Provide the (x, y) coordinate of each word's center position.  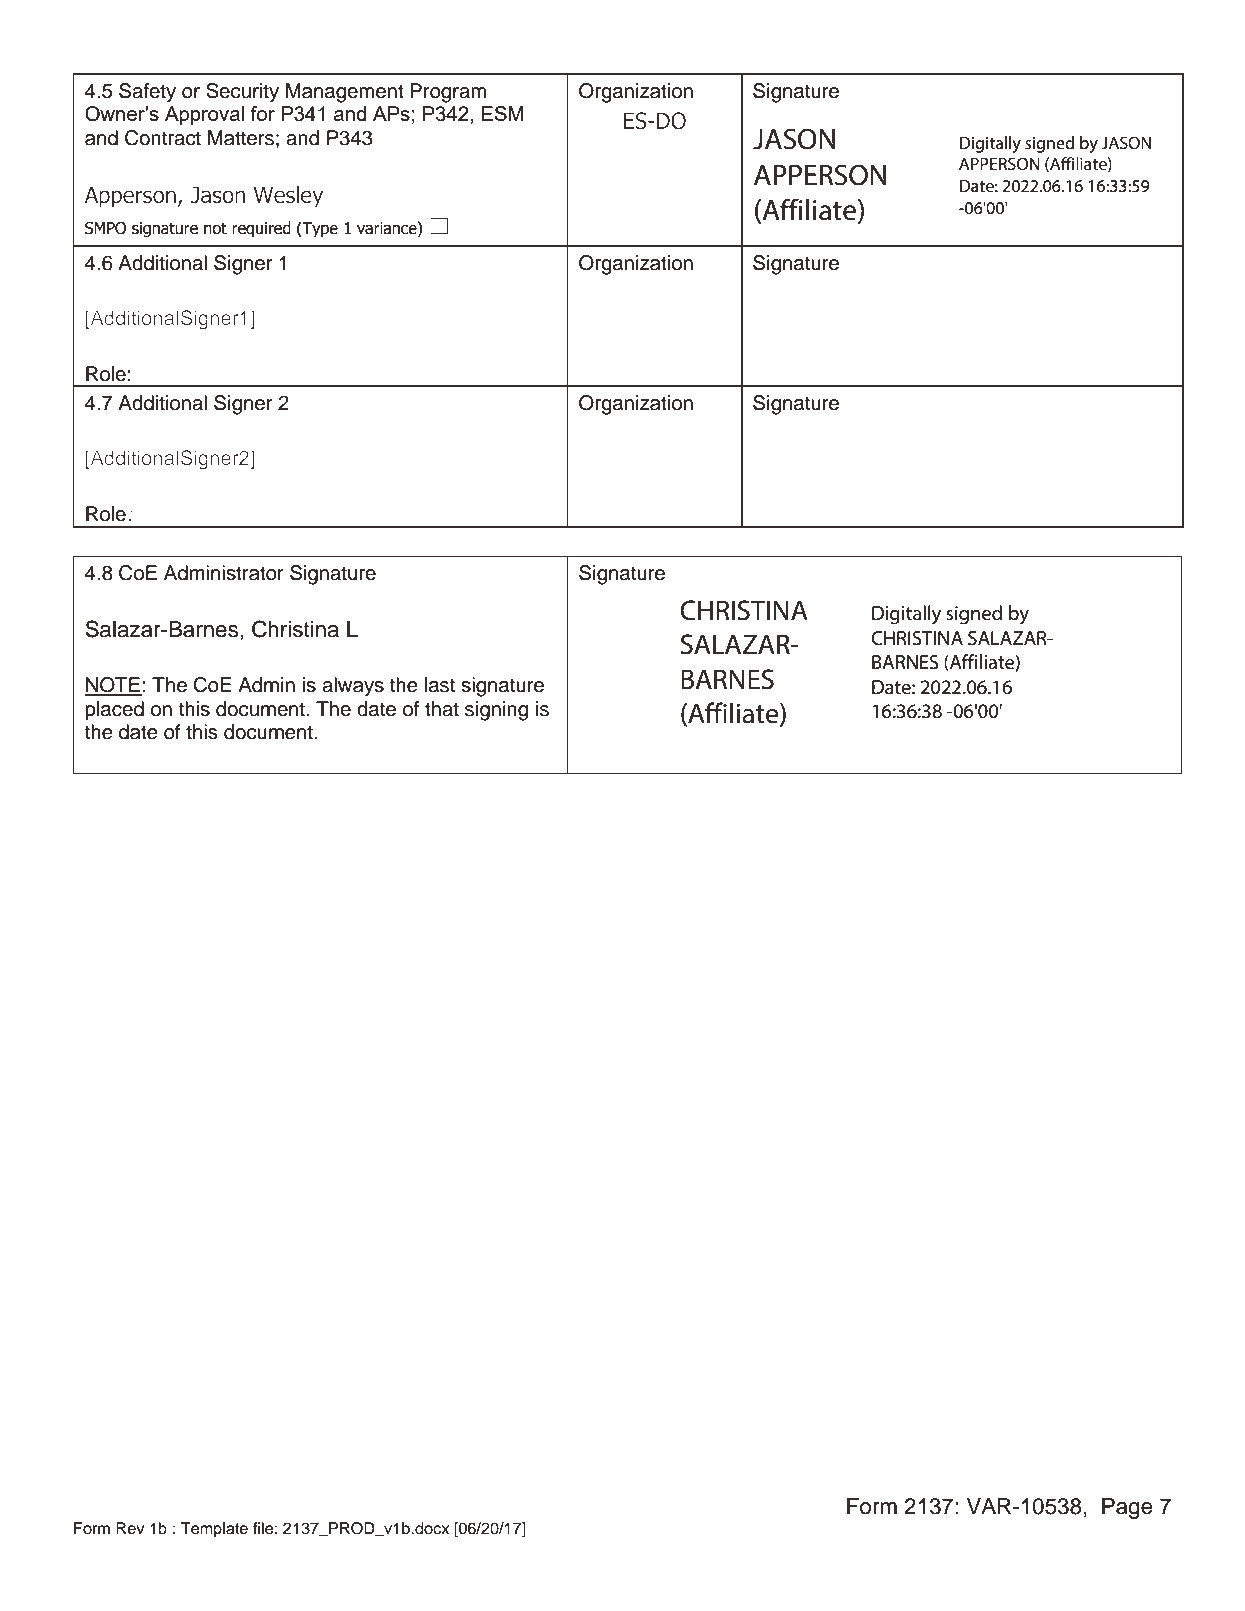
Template (214, 1530)
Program (448, 93)
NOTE (113, 686)
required (261, 229)
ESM (502, 113)
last (440, 685)
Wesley (288, 197)
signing (496, 711)
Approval (204, 115)
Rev (130, 1528)
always (353, 687)
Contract (163, 138)
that (442, 709)
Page (1127, 1508)
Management (345, 93)
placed (114, 711)
